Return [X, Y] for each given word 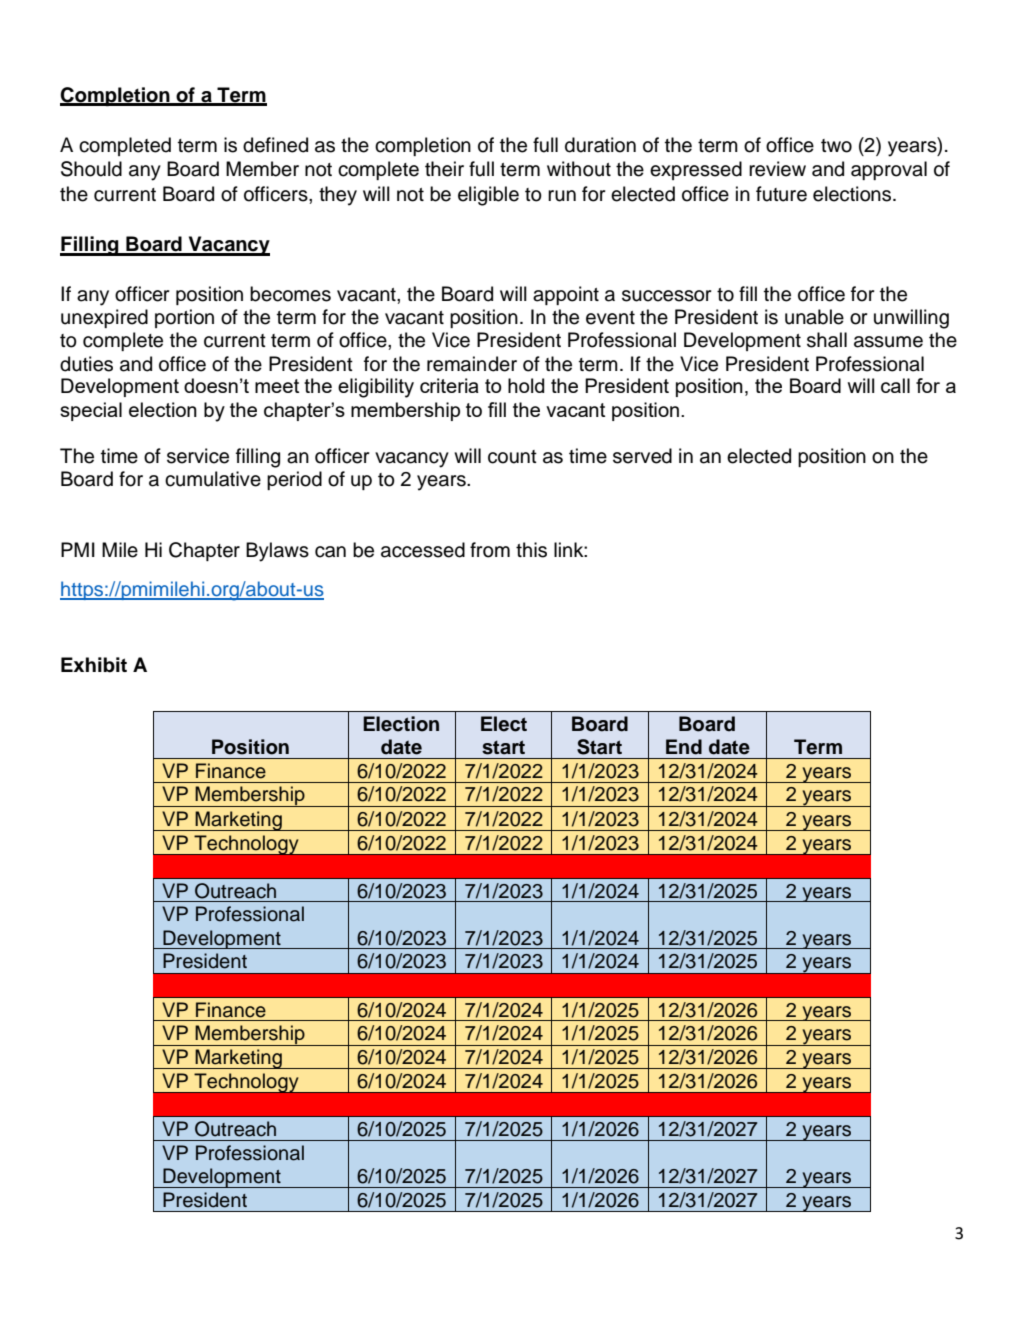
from [490, 550]
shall [827, 340]
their [444, 169]
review [777, 169]
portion [184, 318]
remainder [472, 364]
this [531, 550]
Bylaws [277, 552]
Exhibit [94, 665]
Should [91, 169]
